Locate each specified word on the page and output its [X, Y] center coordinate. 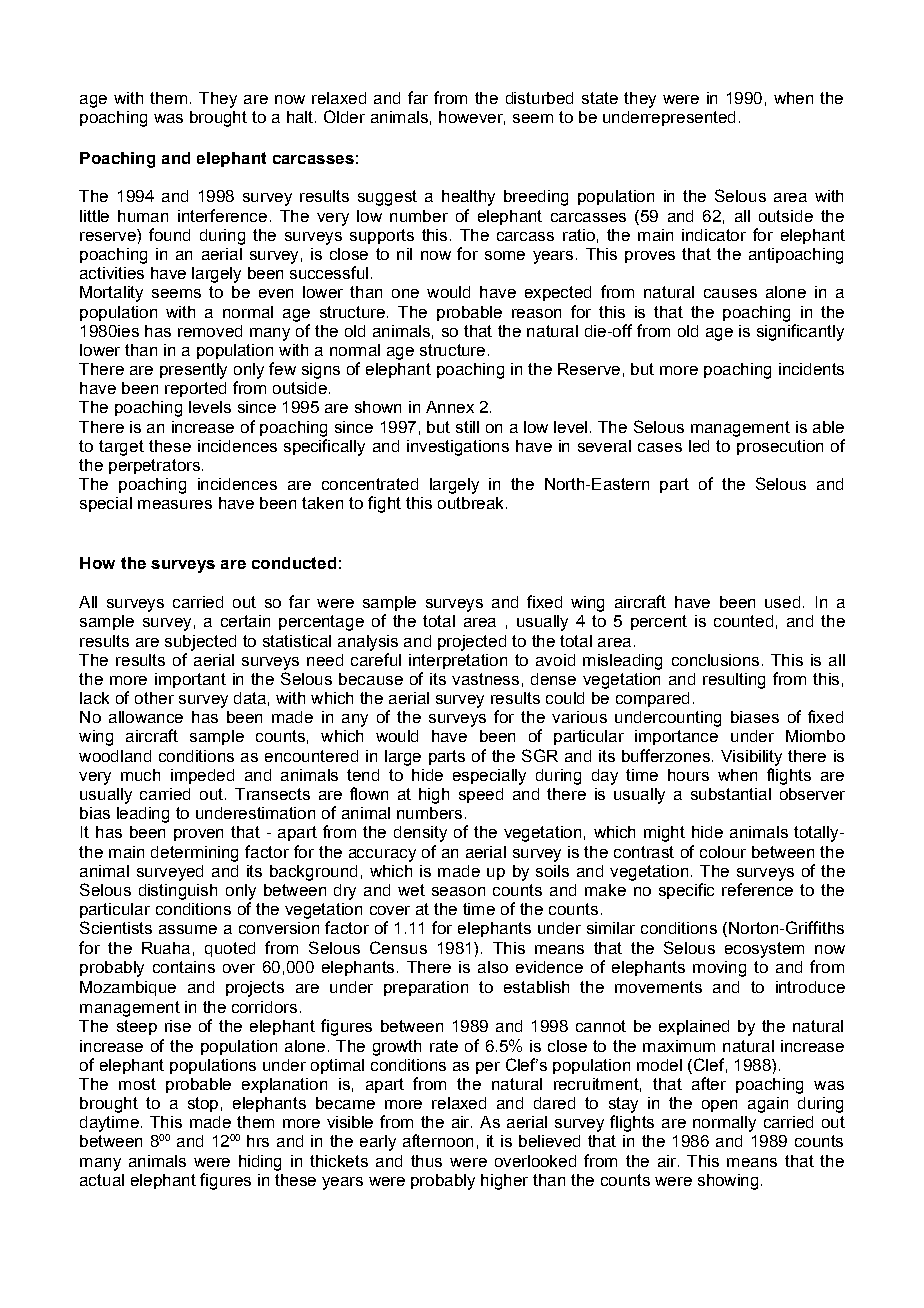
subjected [200, 643]
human [143, 216]
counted [743, 621]
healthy [468, 198]
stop [203, 1104]
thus [426, 1161]
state [600, 98]
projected [472, 643]
